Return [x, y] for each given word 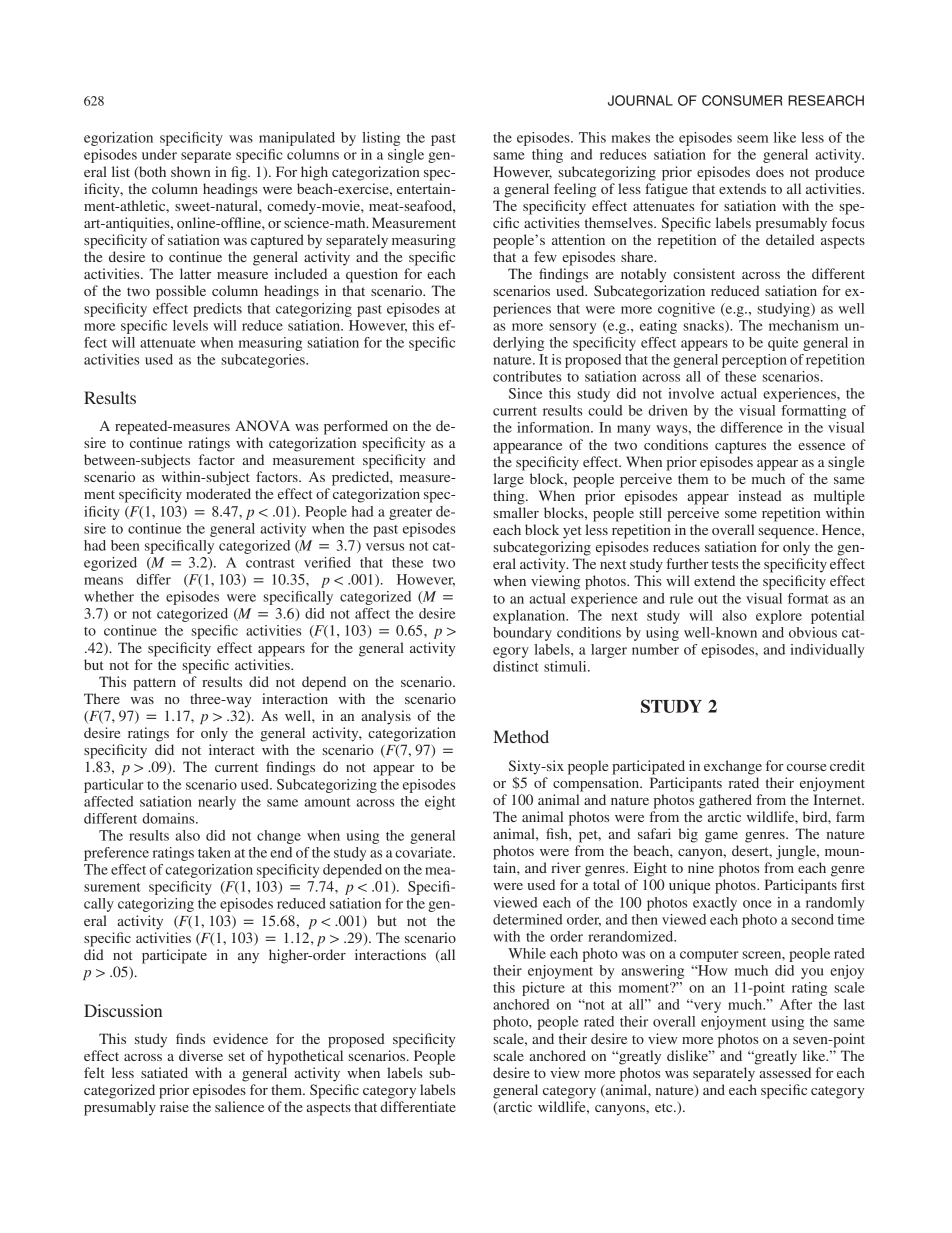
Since [525, 393]
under [159, 154]
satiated [164, 1072]
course [806, 767]
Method [521, 736]
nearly [217, 803]
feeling [575, 190]
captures [740, 447]
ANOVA [262, 425]
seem [752, 139]
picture [543, 989]
